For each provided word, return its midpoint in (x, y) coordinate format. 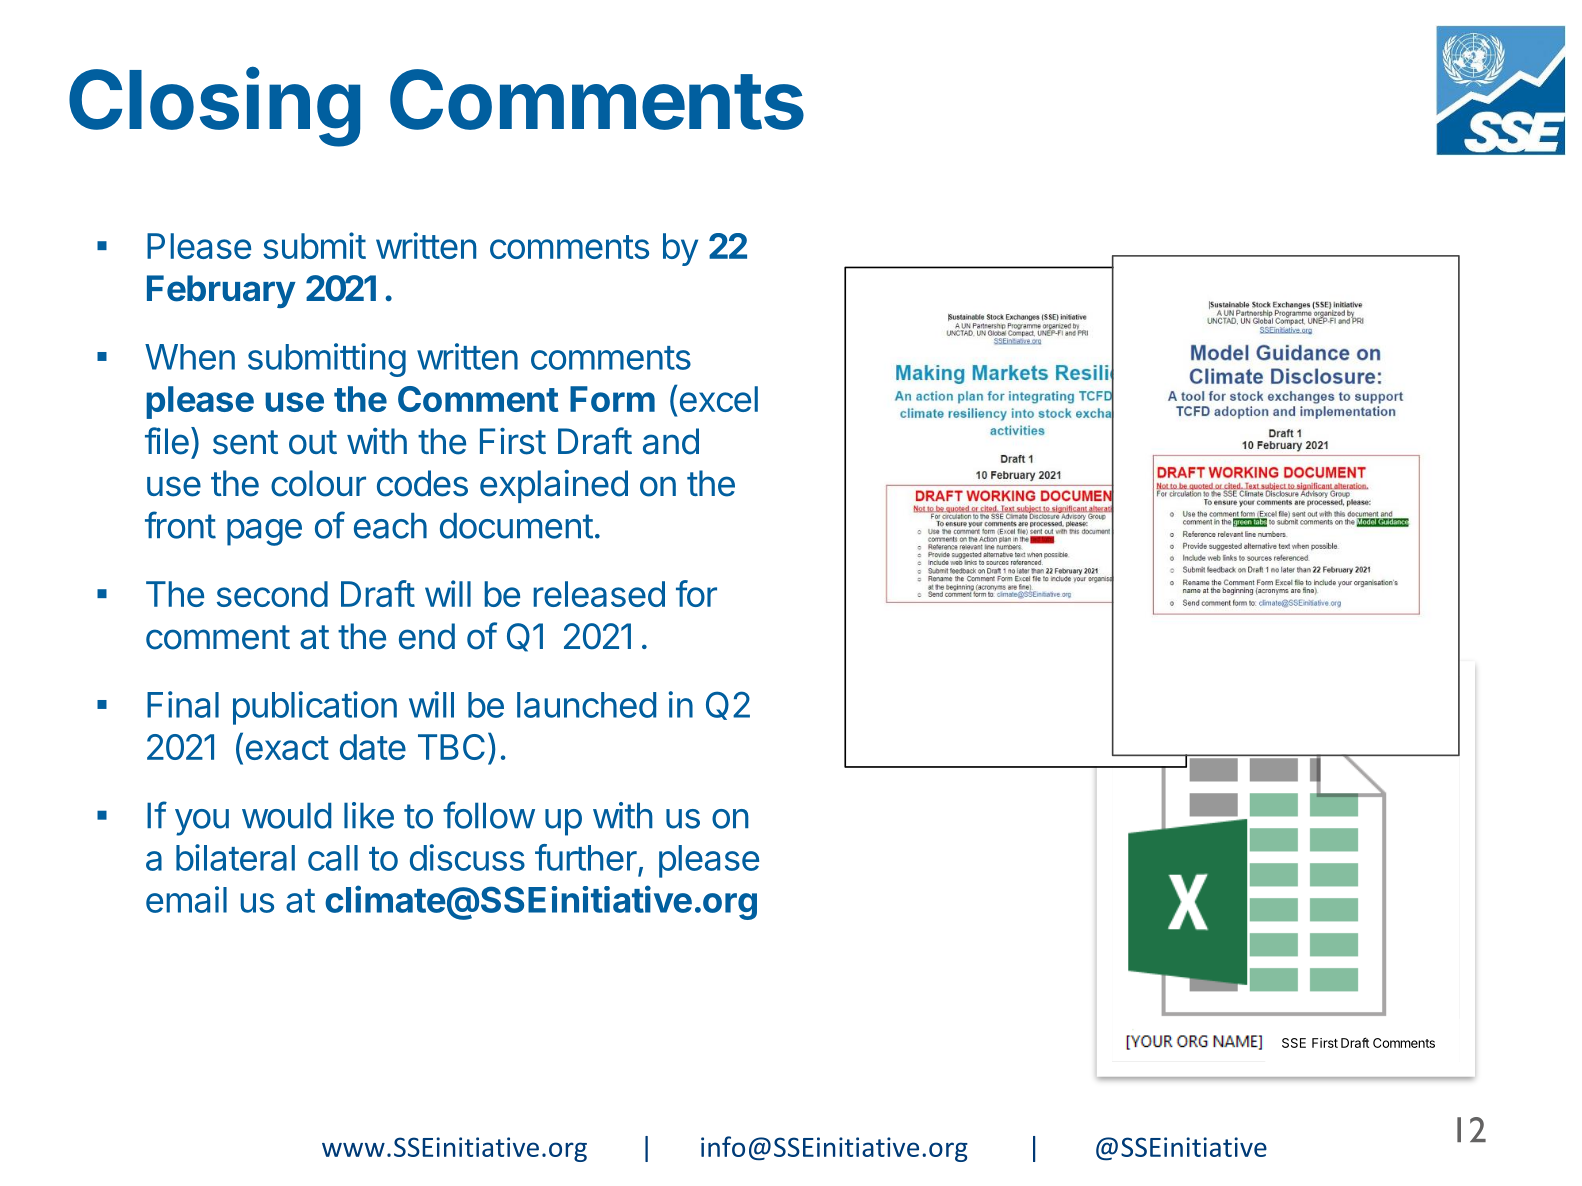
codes (422, 483)
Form (612, 399)
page (264, 532)
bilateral (235, 857)
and (671, 441)
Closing (214, 107)
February (221, 291)
